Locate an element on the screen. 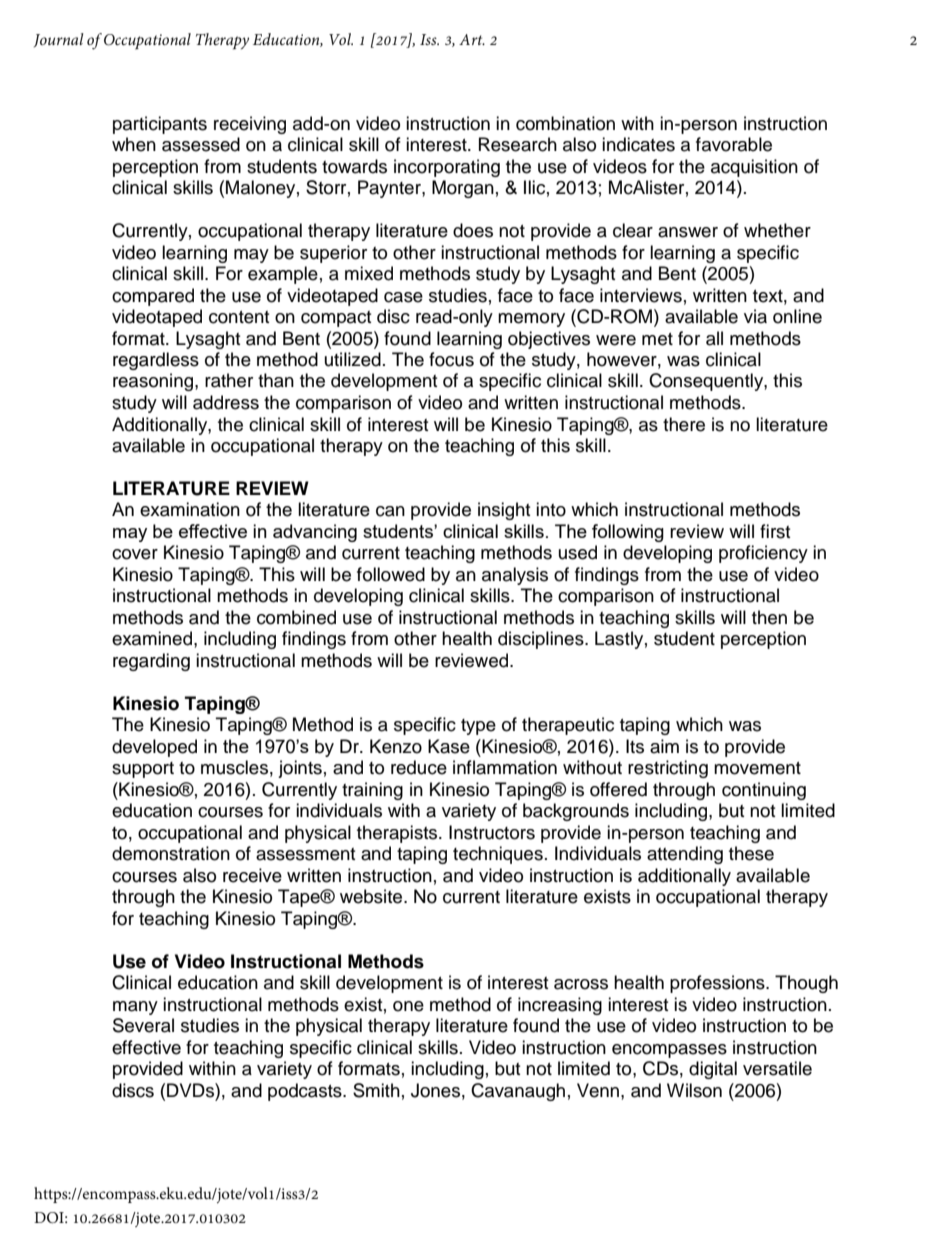  aim is located at coordinates (664, 746).
